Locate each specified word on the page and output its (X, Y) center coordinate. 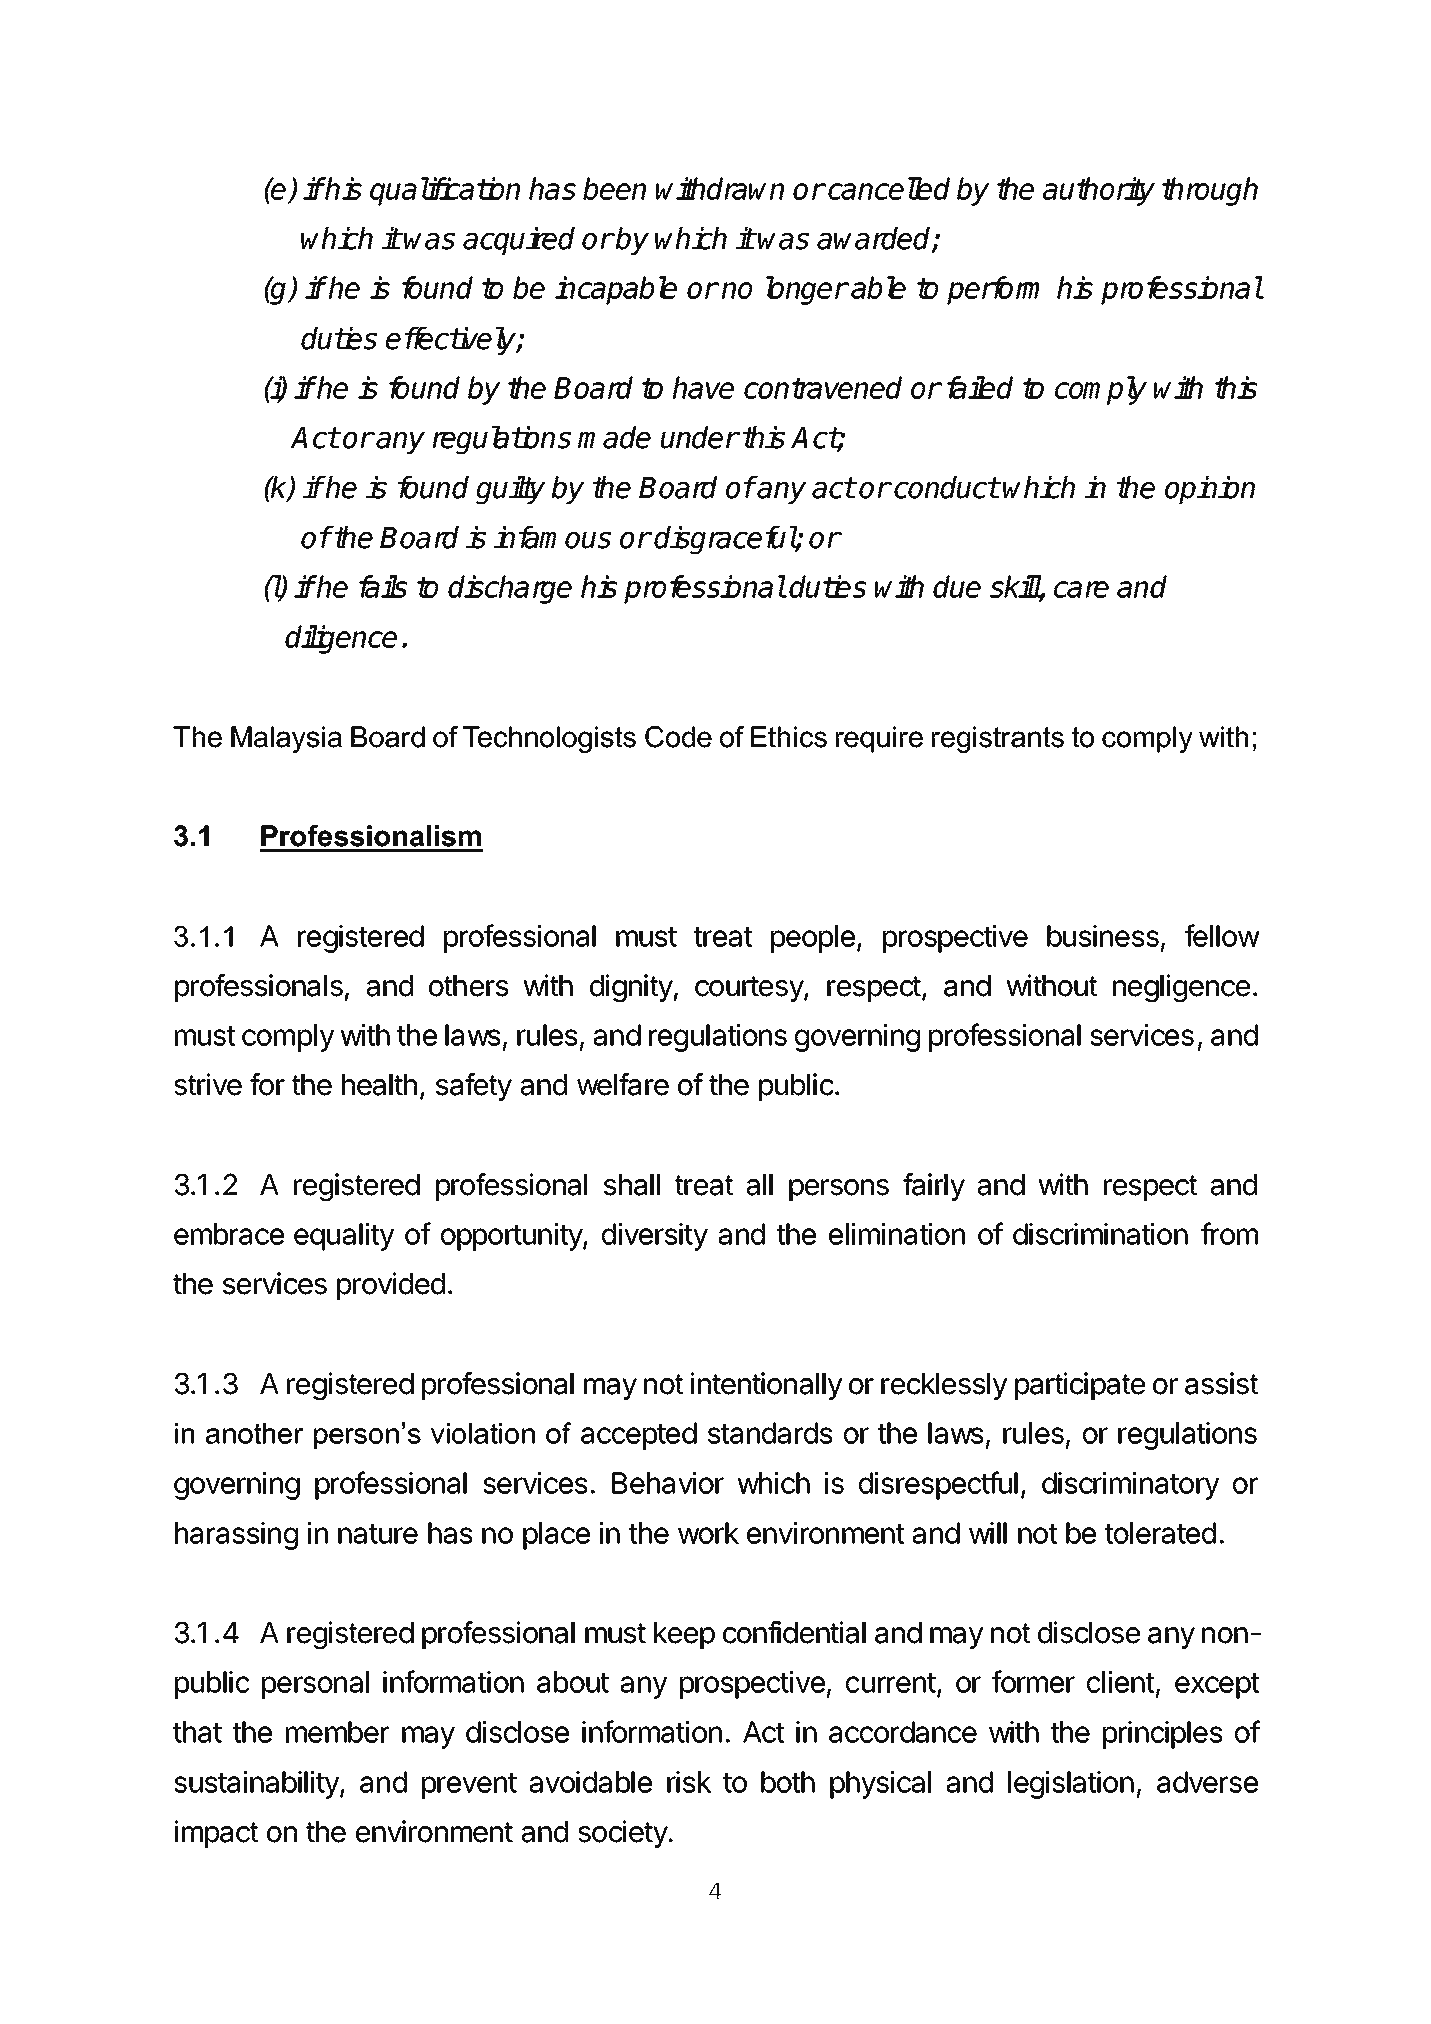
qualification (445, 191)
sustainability (257, 1785)
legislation (1071, 1785)
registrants (998, 739)
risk (689, 1782)
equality (344, 1237)
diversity (655, 1237)
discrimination (1100, 1234)
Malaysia (286, 739)
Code (678, 737)
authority (1099, 191)
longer (807, 290)
